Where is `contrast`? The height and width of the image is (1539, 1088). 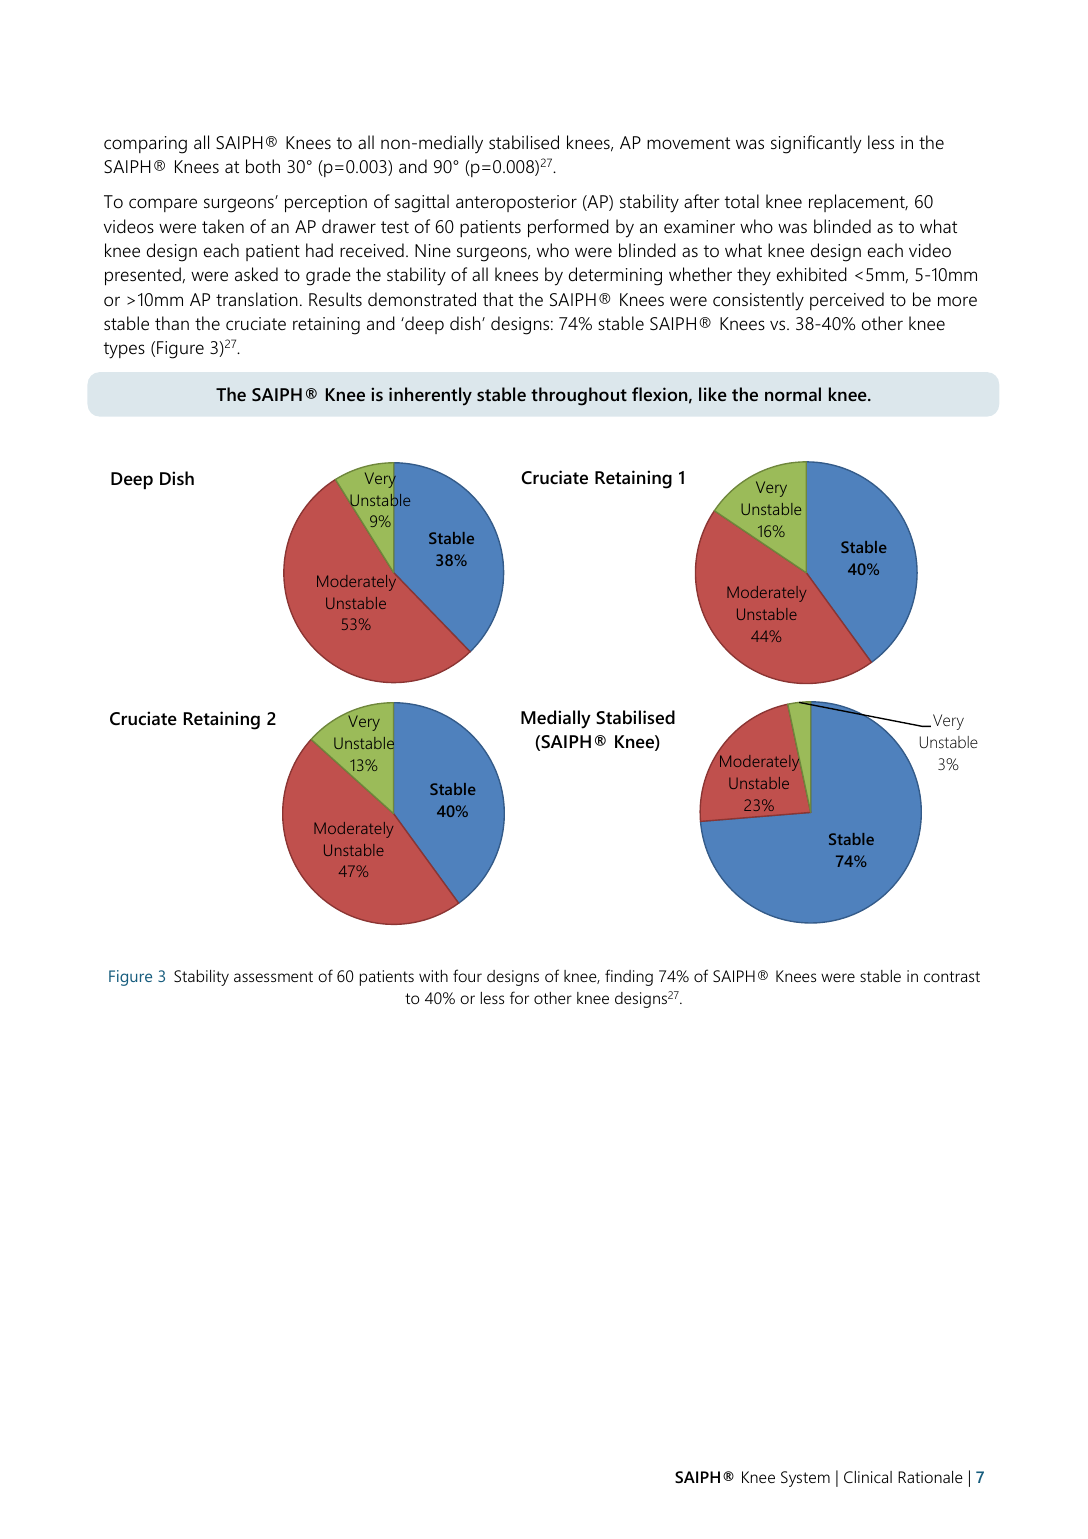
contrast is located at coordinates (952, 976).
